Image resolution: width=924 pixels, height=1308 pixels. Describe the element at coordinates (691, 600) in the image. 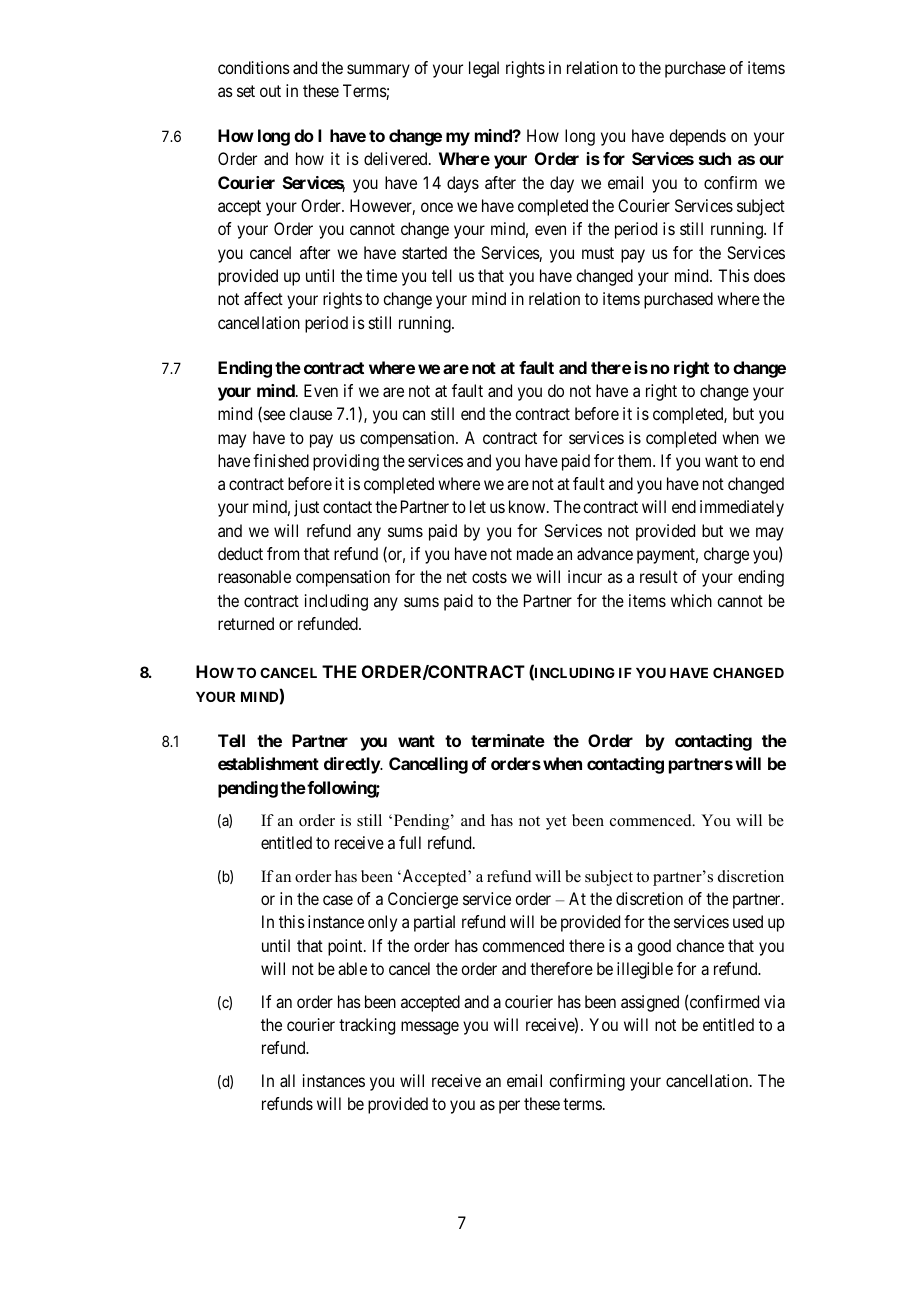

I see `which` at that location.
